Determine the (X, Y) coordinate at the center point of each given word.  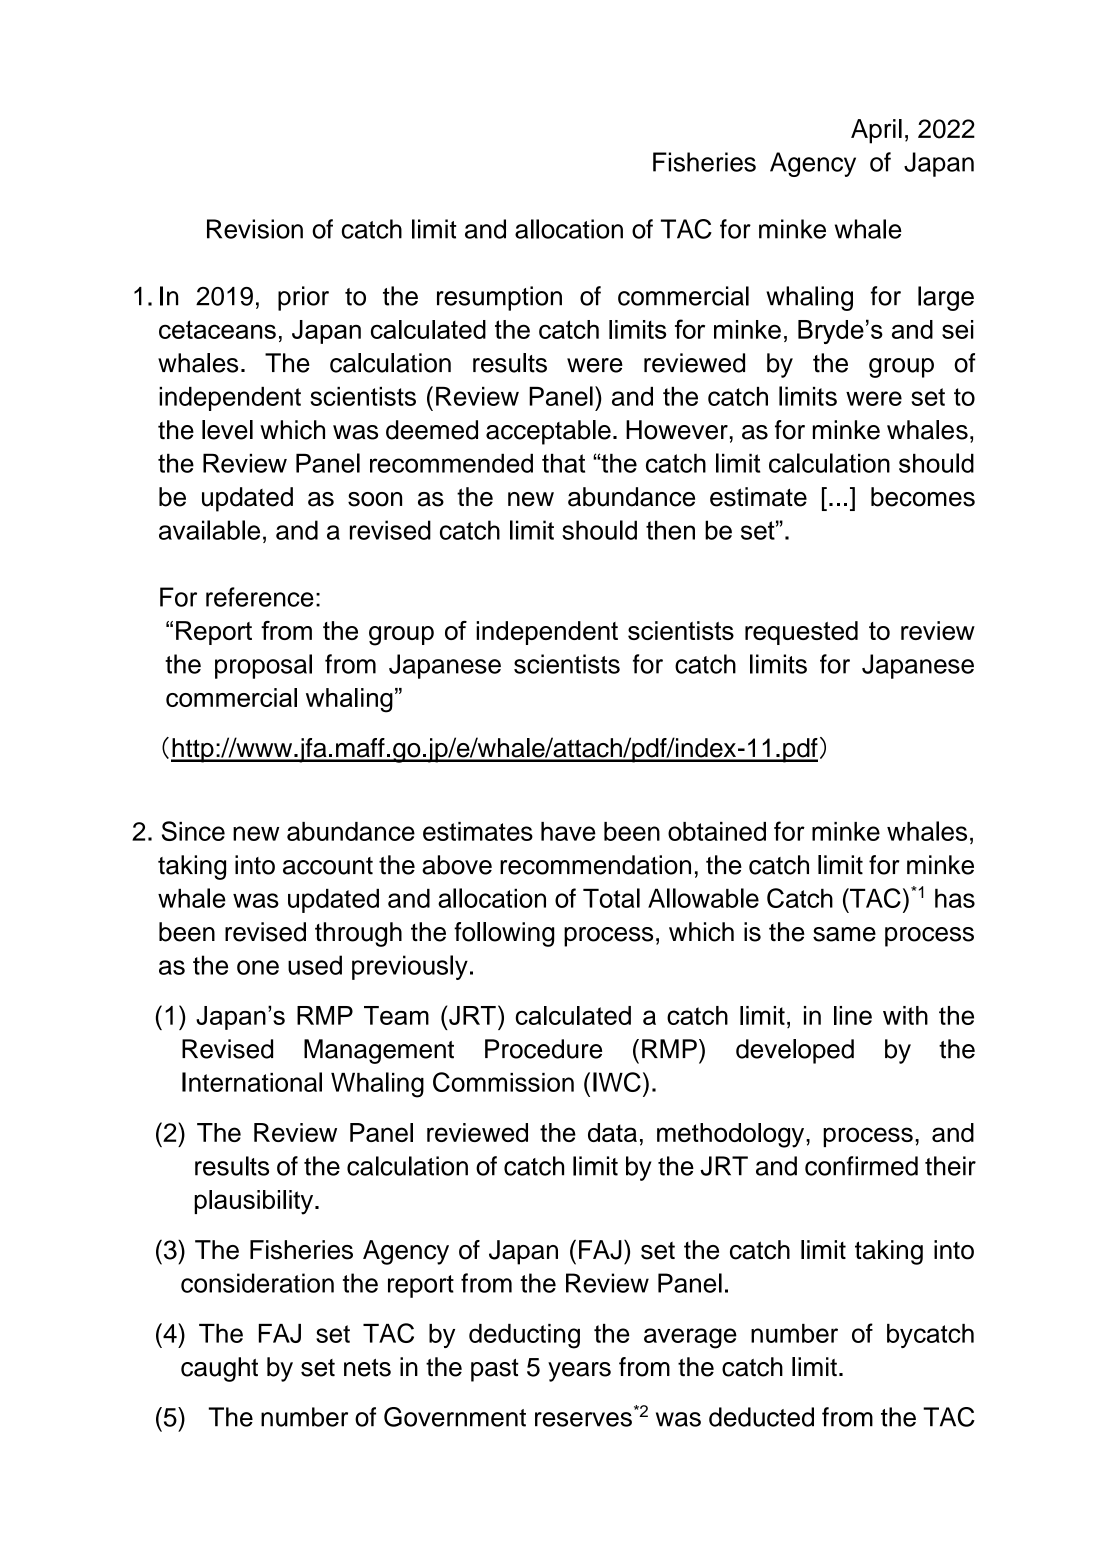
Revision (255, 229)
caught (219, 1369)
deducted (761, 1417)
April (876, 131)
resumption (499, 298)
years (579, 1372)
